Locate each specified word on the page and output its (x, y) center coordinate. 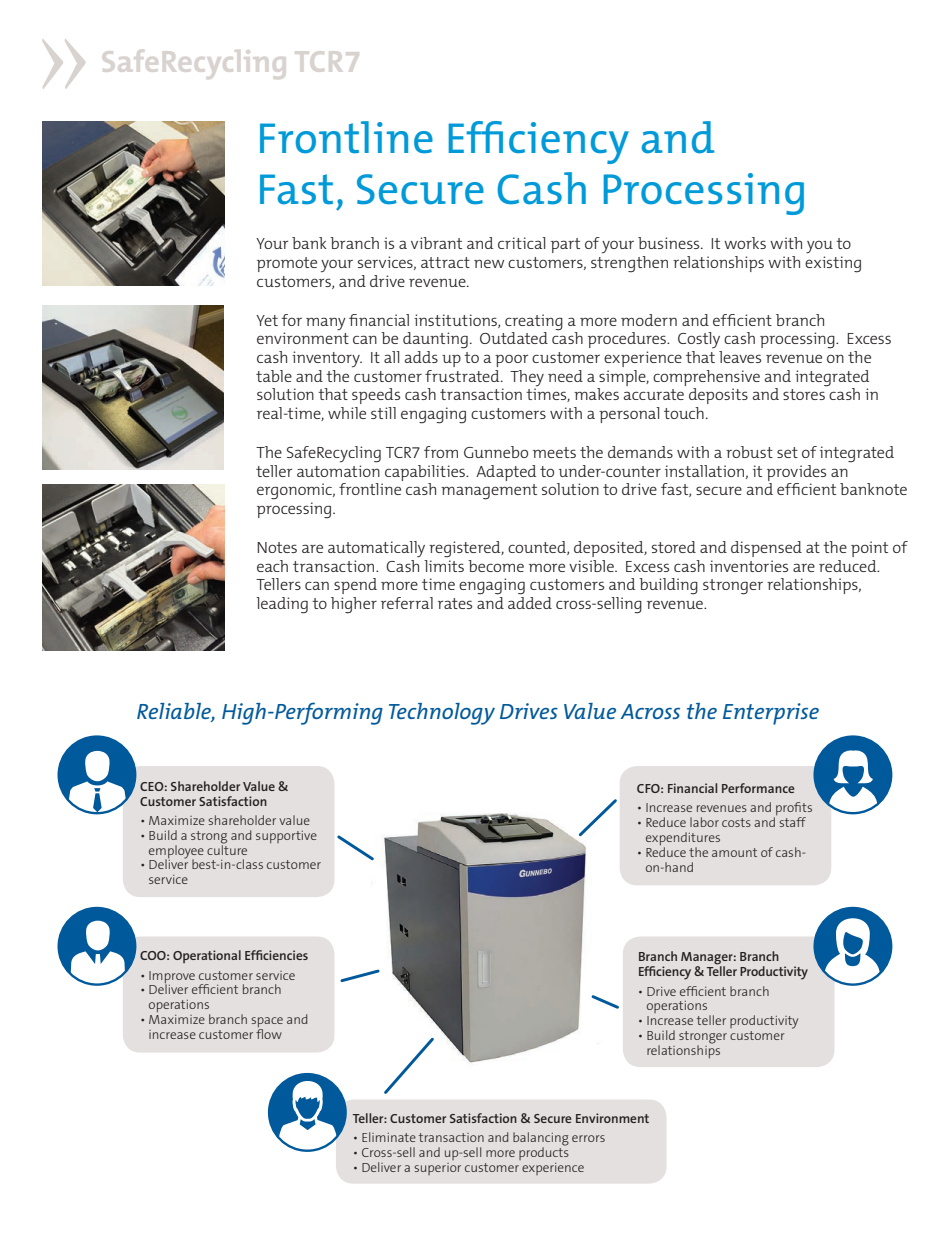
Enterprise (771, 714)
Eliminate (389, 1137)
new (489, 263)
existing (833, 264)
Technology (442, 714)
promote (287, 264)
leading (282, 605)
